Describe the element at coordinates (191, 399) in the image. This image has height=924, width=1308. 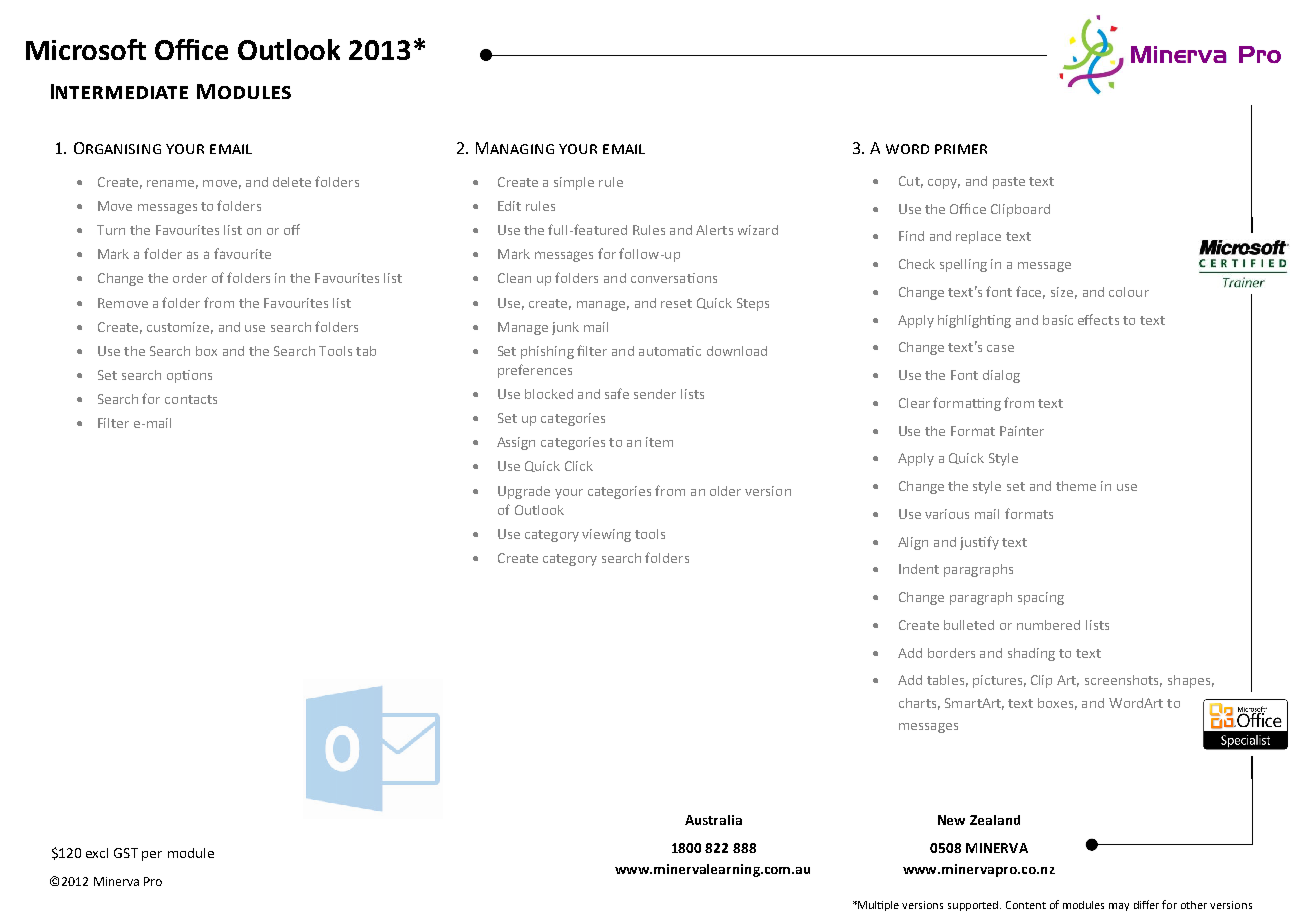
I see `contacts` at that location.
